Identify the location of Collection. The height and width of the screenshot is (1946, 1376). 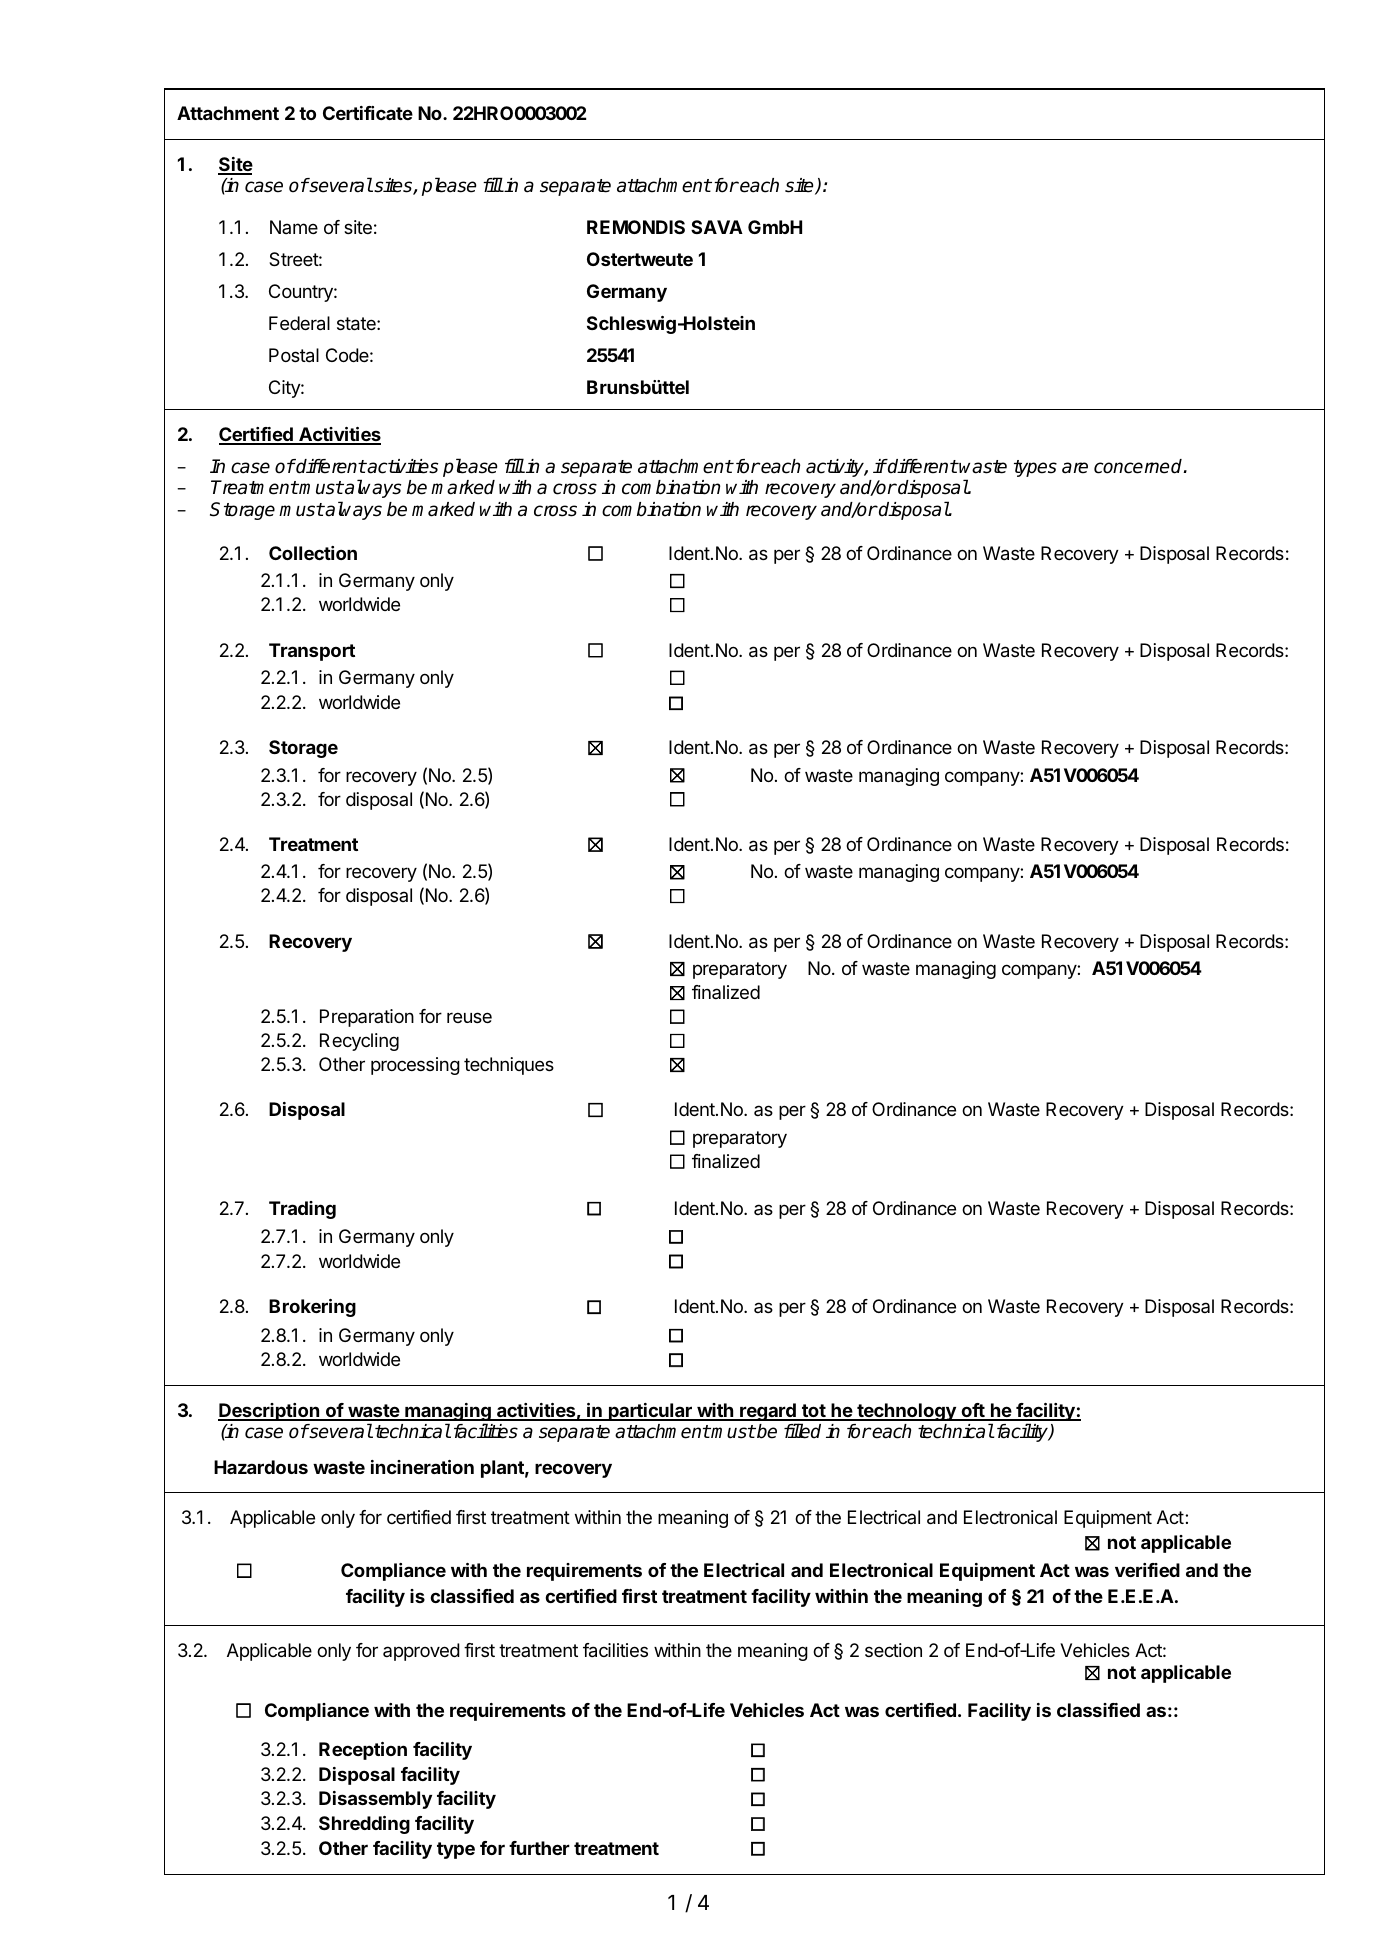
(313, 553).
